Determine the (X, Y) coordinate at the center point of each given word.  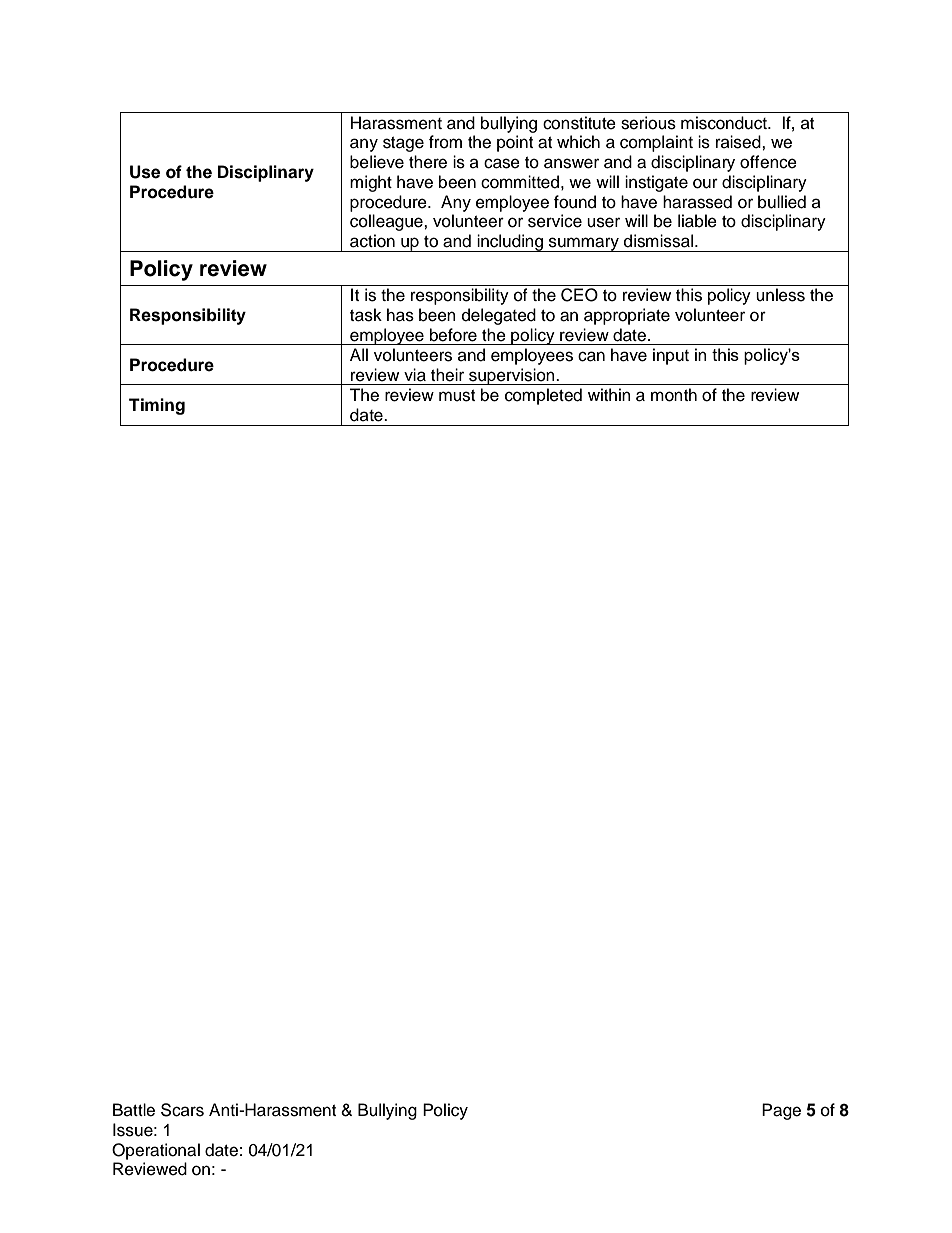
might (371, 183)
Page (781, 1111)
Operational (156, 1151)
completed (543, 396)
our (705, 183)
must (457, 396)
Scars (182, 1110)
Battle (134, 1110)
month (674, 395)
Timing (157, 406)
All (359, 354)
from (445, 142)
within (609, 394)
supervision (512, 376)
